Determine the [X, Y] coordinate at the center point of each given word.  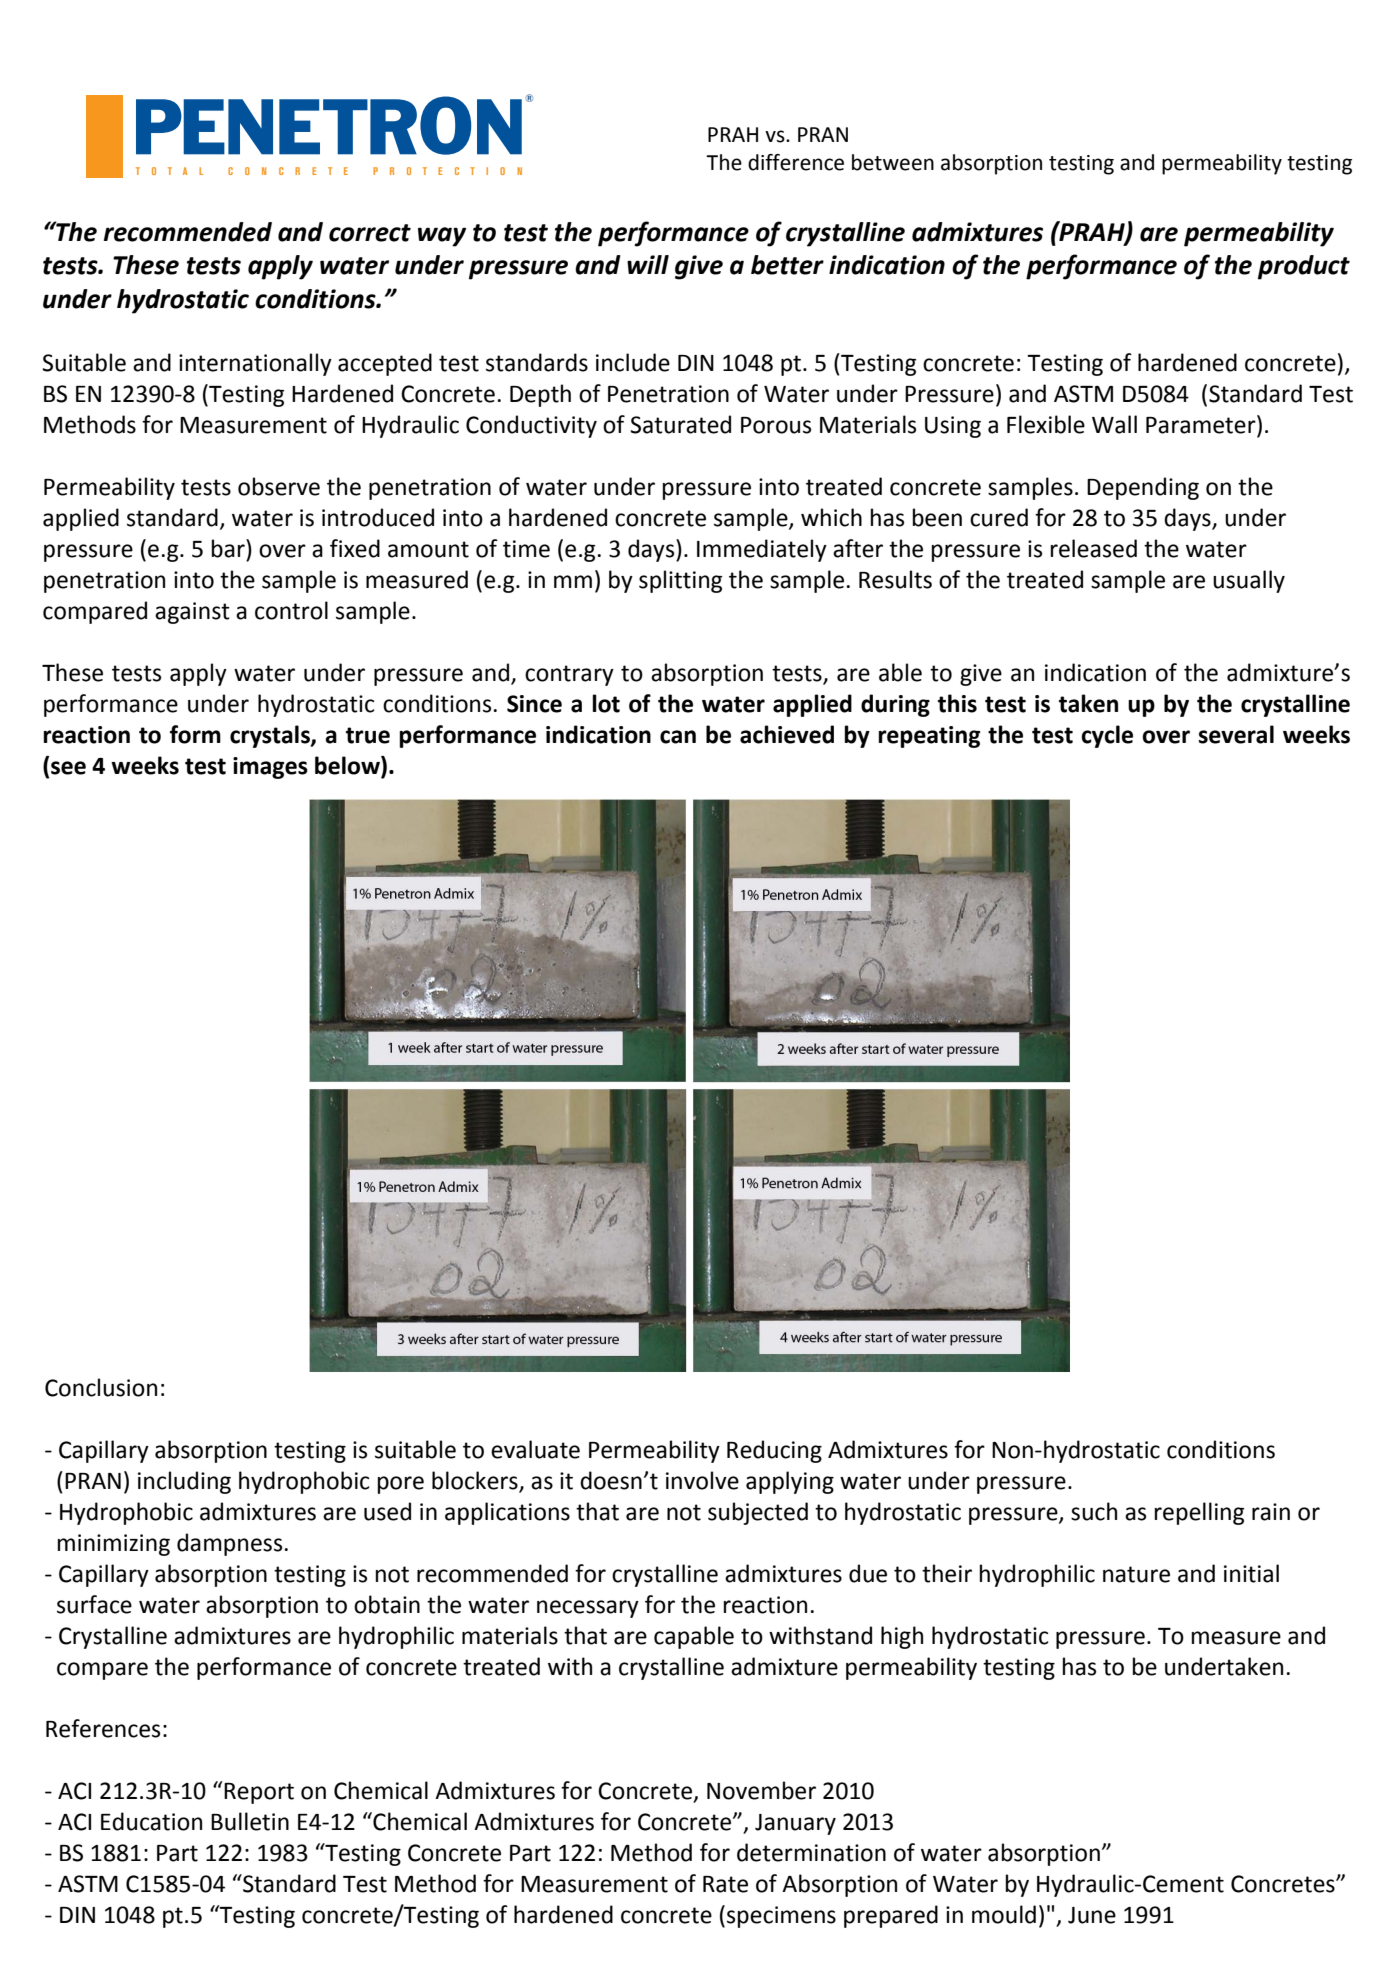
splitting [680, 581]
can [678, 737]
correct [370, 233]
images [270, 768]
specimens [781, 1917]
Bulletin [250, 1821]
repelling [1199, 1513]
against [192, 613]
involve [702, 1480]
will [648, 264]
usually [1249, 581]
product [1304, 267]
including [184, 1482]
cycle [1107, 736]
